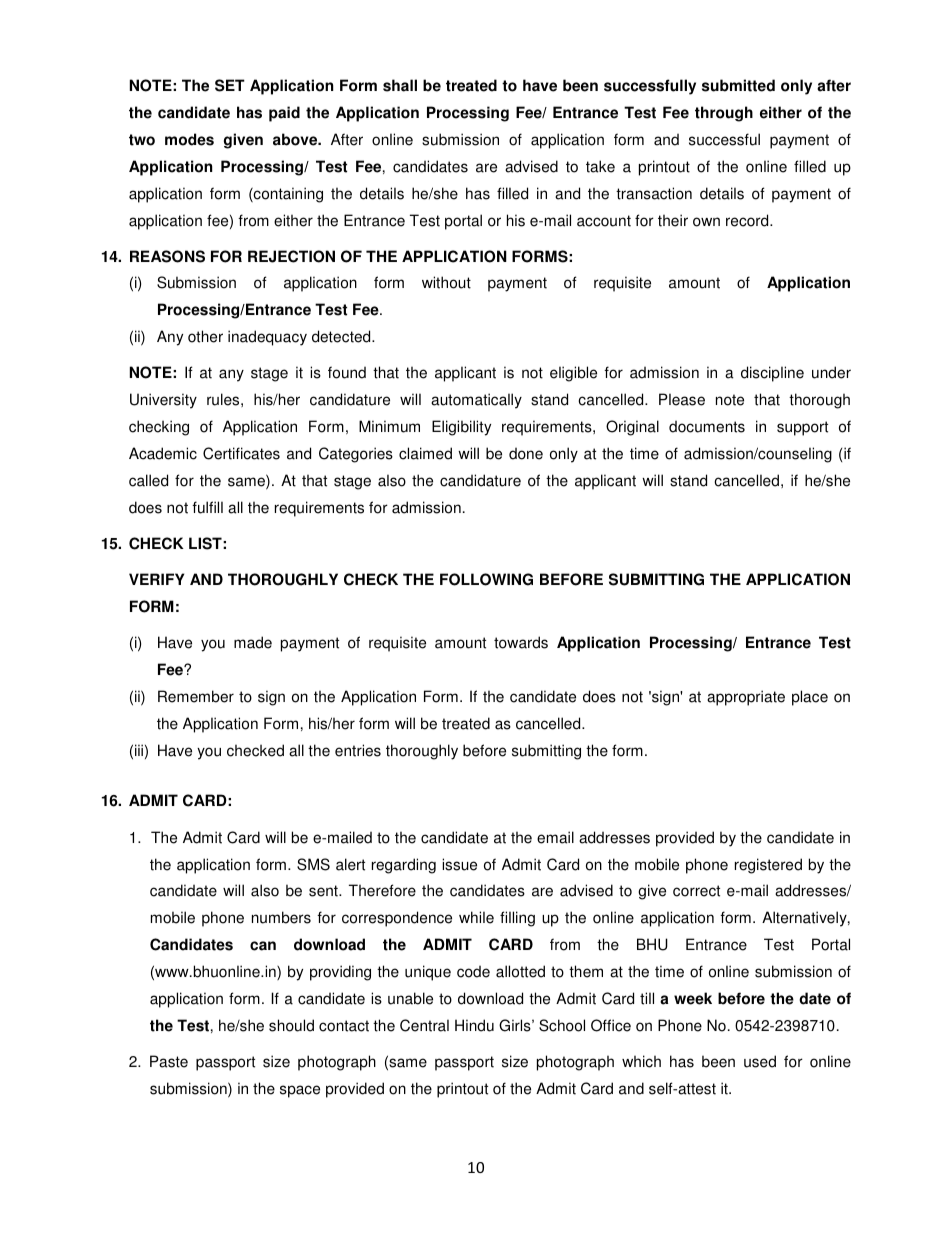  Describe the element at coordinates (400, 85) in the page. I see `shall` at that location.
